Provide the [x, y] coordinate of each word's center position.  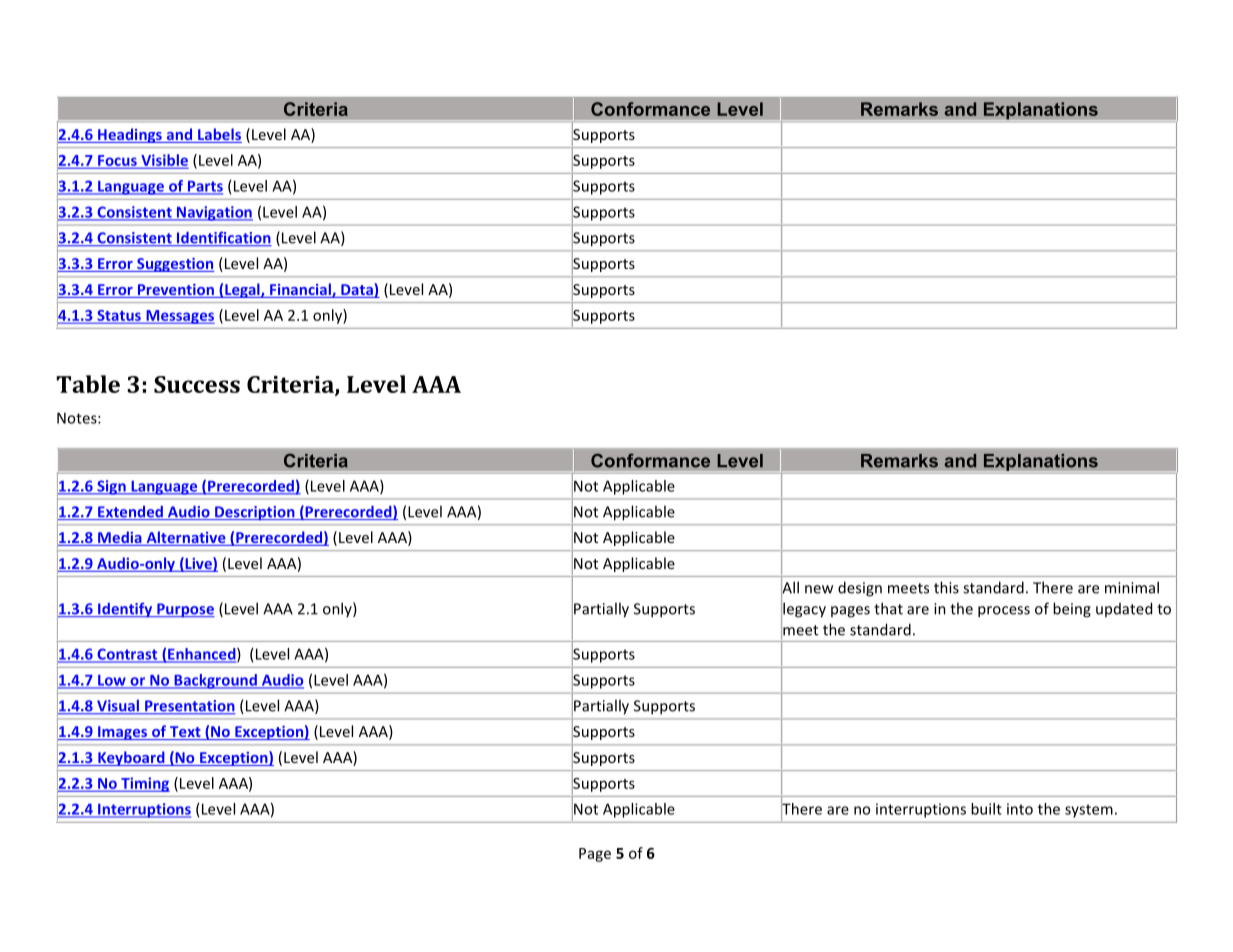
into [1020, 809]
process [1004, 612]
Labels [219, 135]
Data [357, 291]
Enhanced [202, 655]
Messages [179, 317]
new [819, 589]
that [888, 608]
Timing [144, 784]
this [946, 587]
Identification [223, 238]
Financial [300, 290]
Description [255, 513]
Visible [163, 161]
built [986, 809]
